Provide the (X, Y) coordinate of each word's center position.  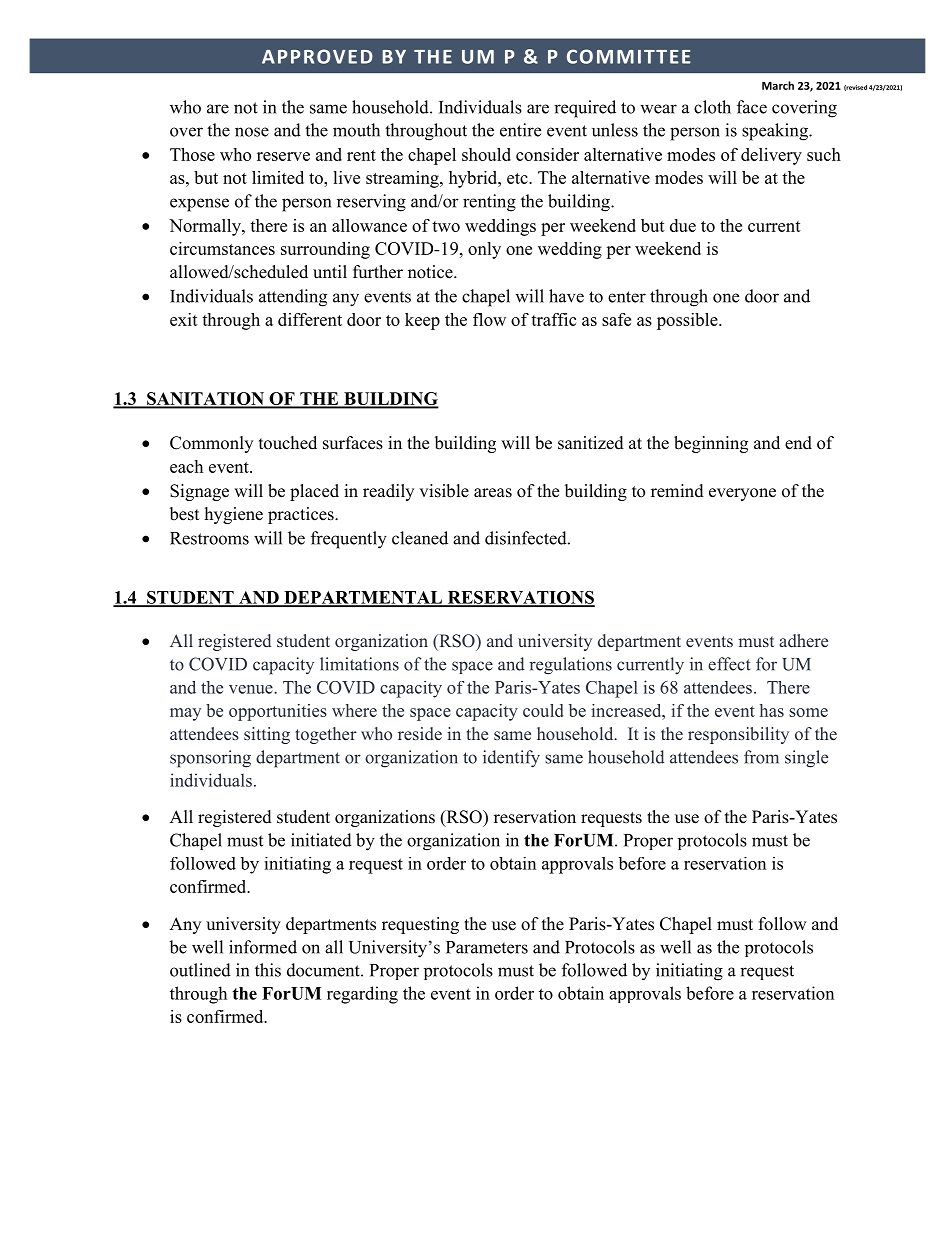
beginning (711, 444)
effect (729, 664)
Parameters (487, 947)
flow (489, 319)
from (761, 757)
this (268, 970)
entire (520, 130)
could (543, 710)
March (778, 85)
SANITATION (205, 399)
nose (252, 132)
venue (252, 689)
